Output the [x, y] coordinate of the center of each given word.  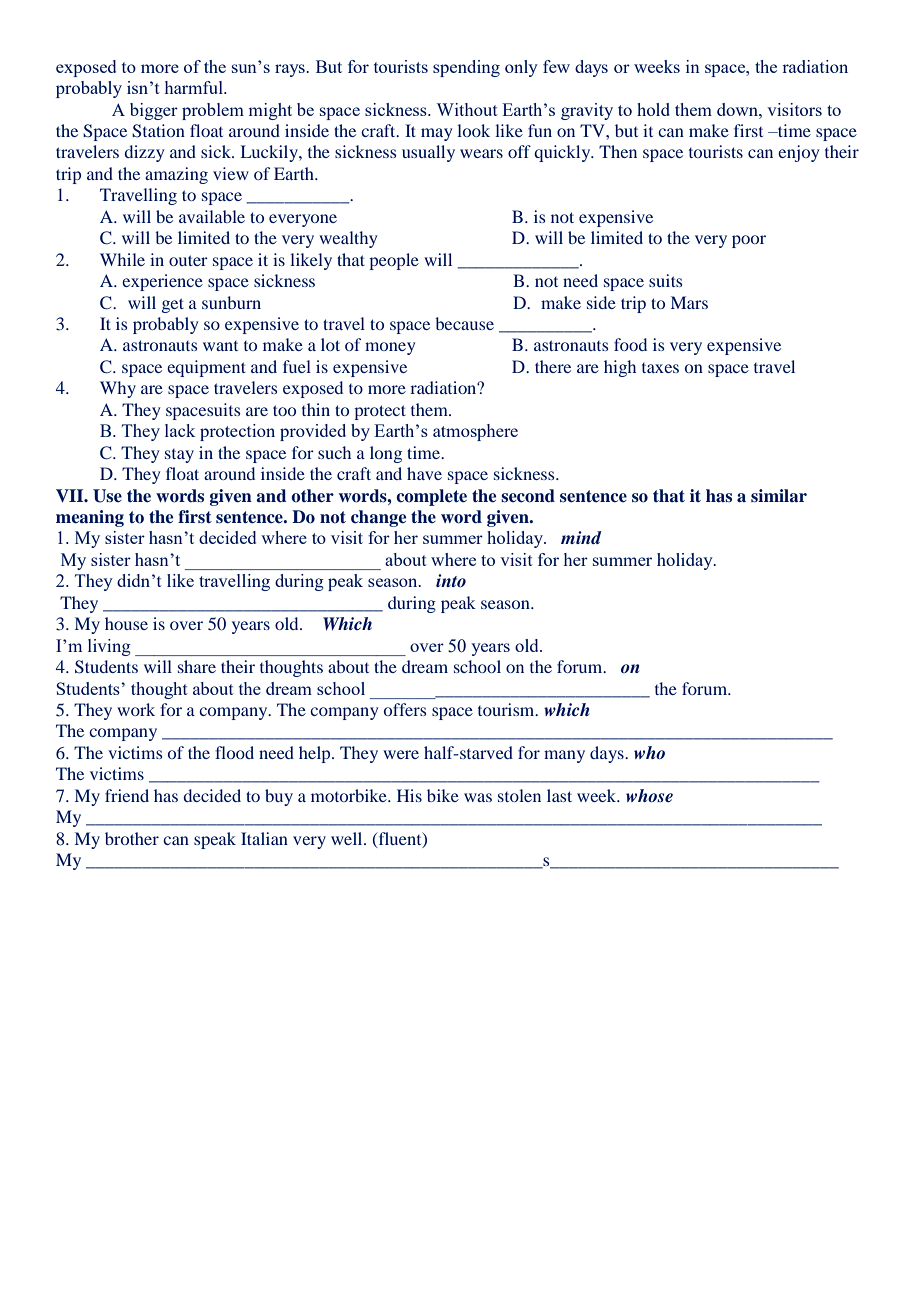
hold [653, 109]
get [173, 305]
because [464, 323]
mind [581, 537]
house [126, 623]
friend [127, 795]
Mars [689, 302]
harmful [195, 87]
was [478, 797]
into [451, 580]
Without [467, 109]
